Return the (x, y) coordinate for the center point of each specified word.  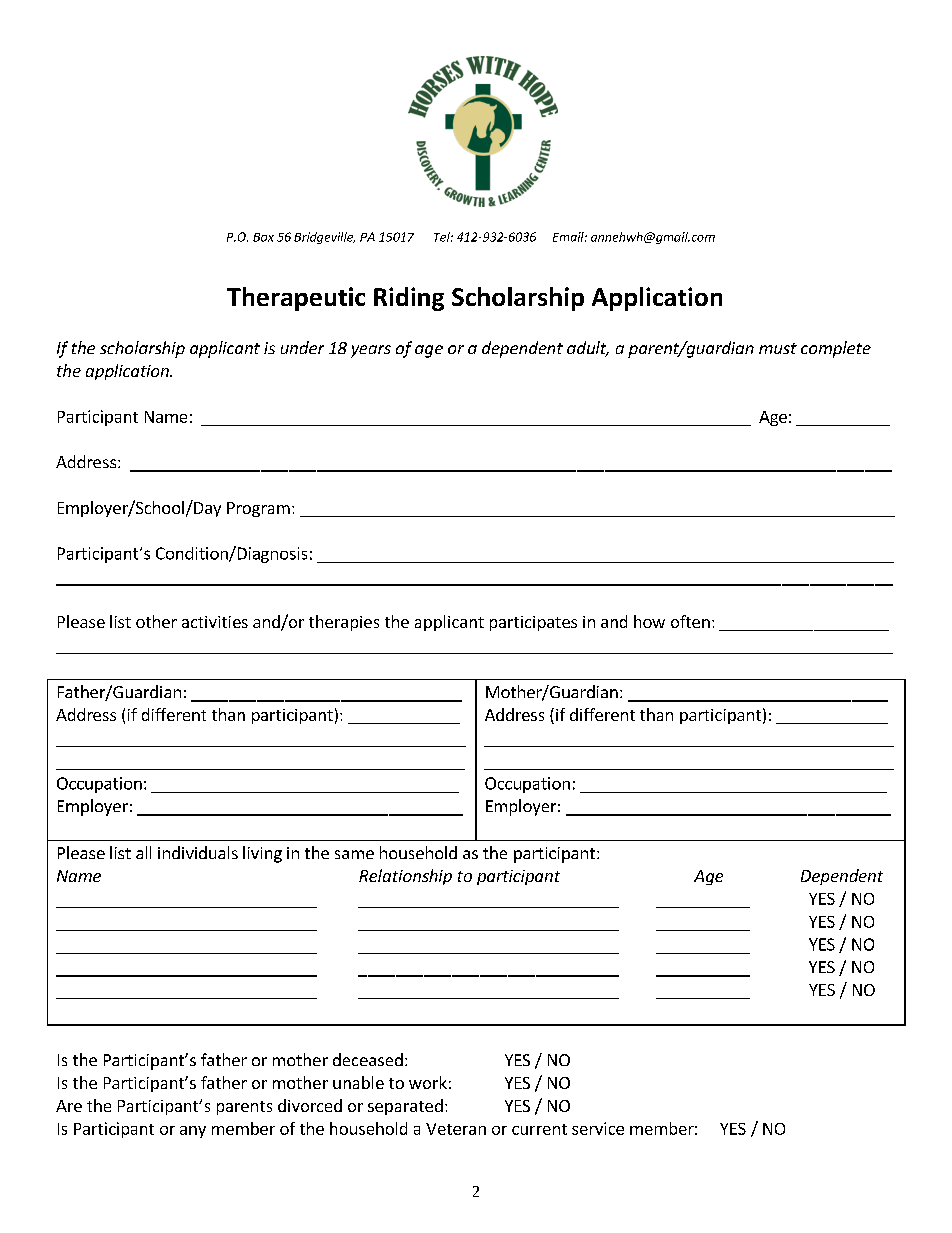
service (598, 1128)
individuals (198, 852)
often (690, 621)
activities (215, 622)
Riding (409, 299)
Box (263, 237)
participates (533, 623)
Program (258, 509)
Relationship (405, 877)
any (193, 1132)
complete (836, 349)
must (778, 348)
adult (588, 349)
